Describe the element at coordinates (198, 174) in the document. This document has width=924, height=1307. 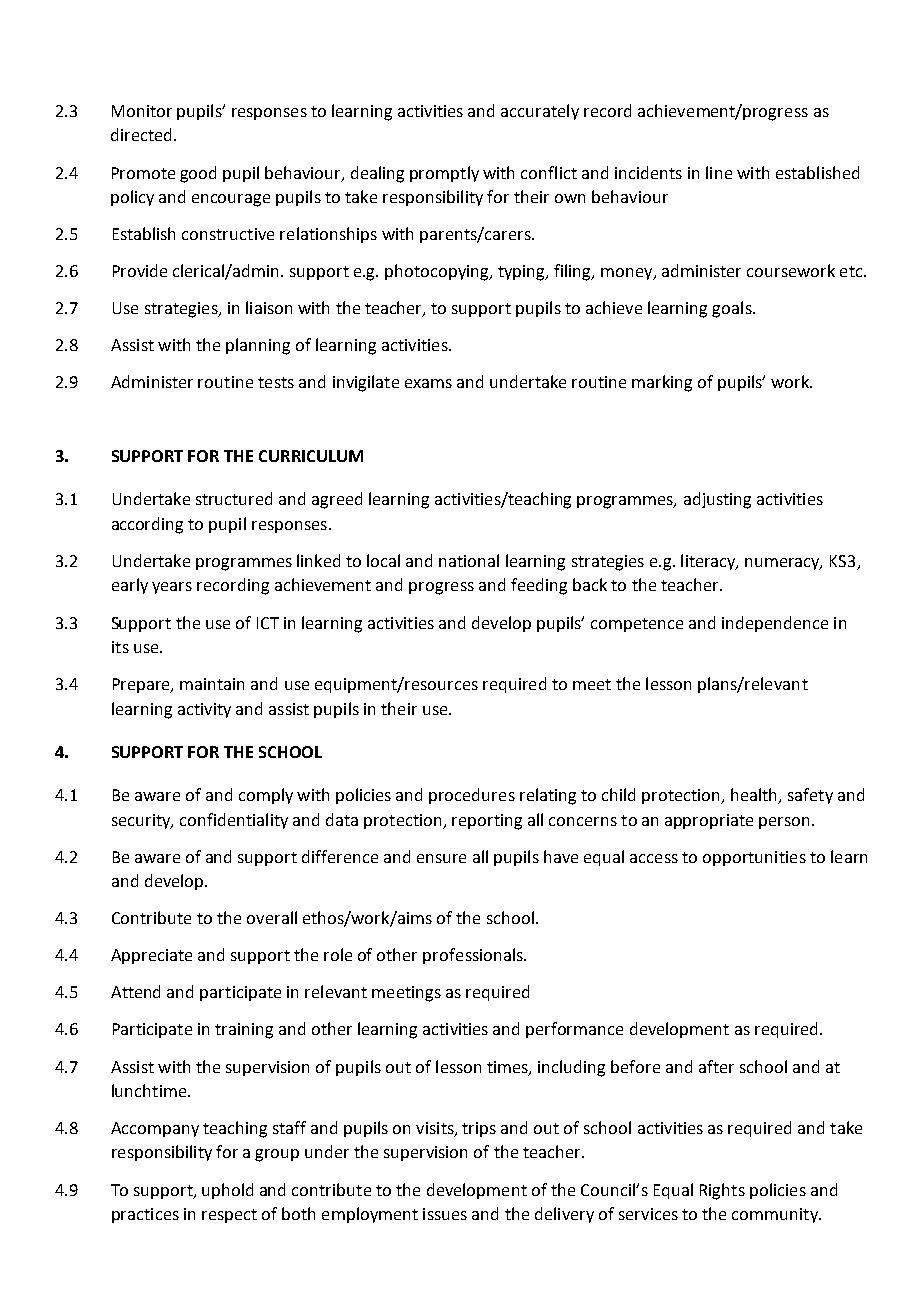
I see `good` at that location.
